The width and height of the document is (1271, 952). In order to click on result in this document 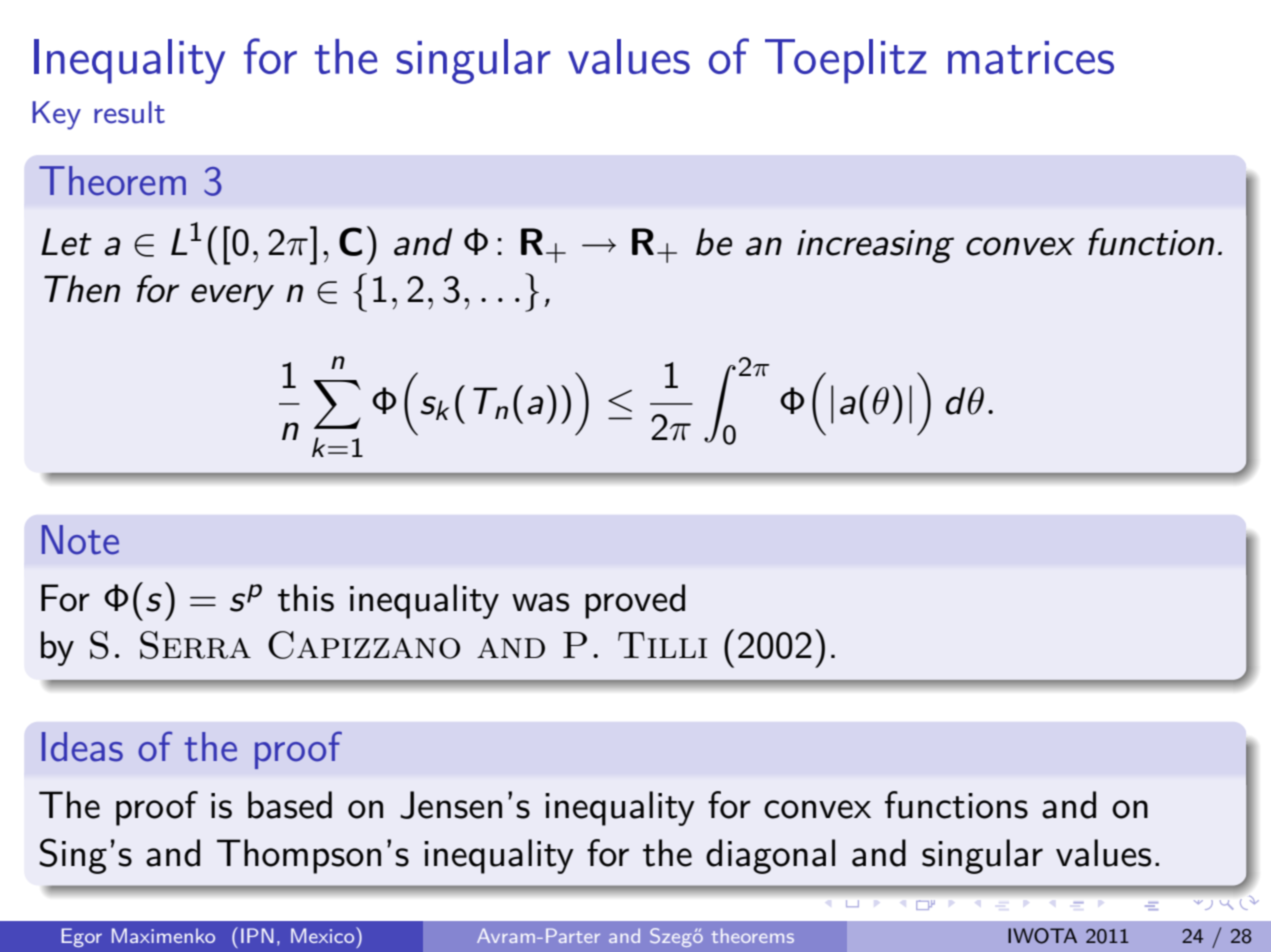, I will do `click(129, 112)`.
